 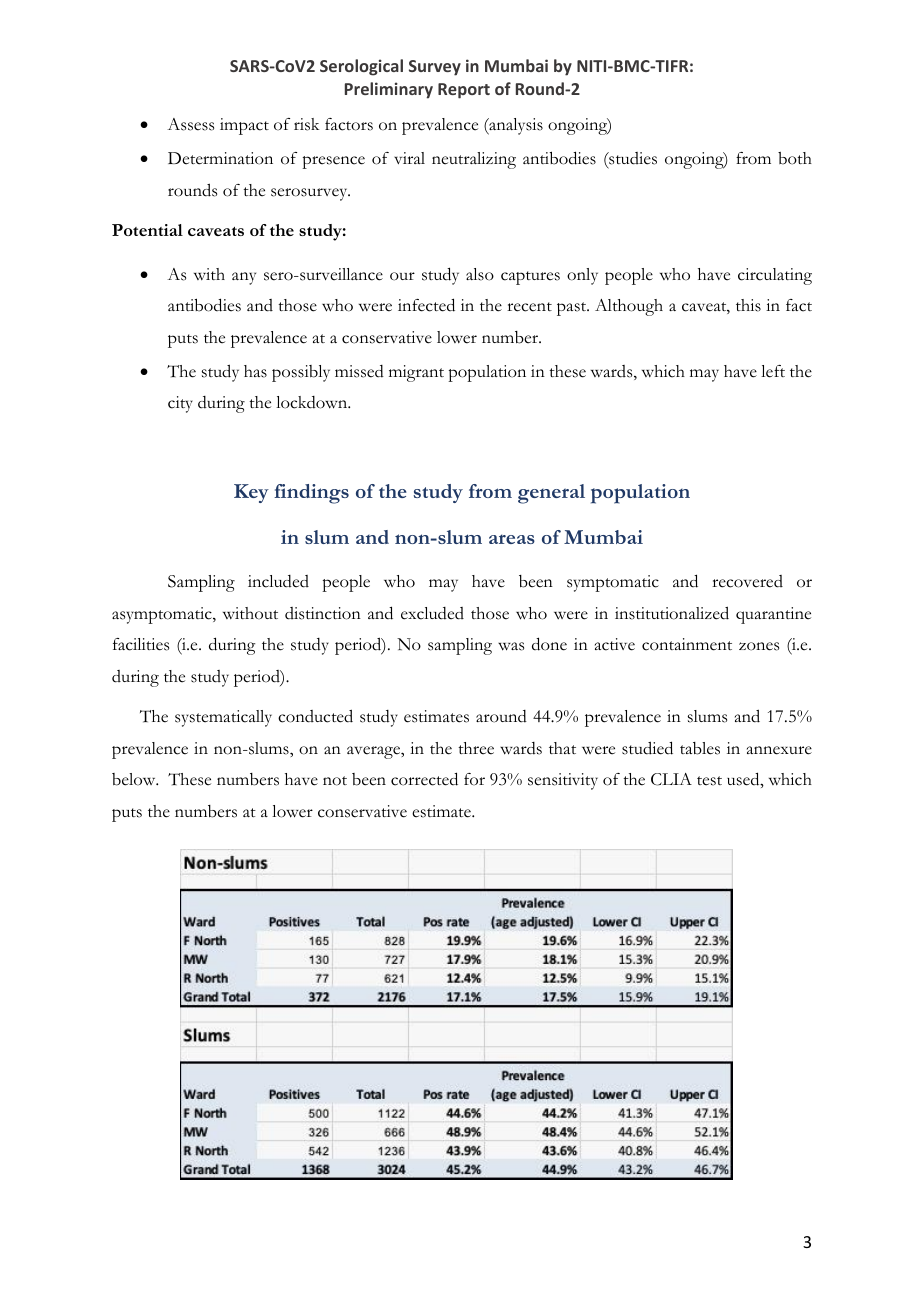 I want to click on infected, so click(x=426, y=305).
